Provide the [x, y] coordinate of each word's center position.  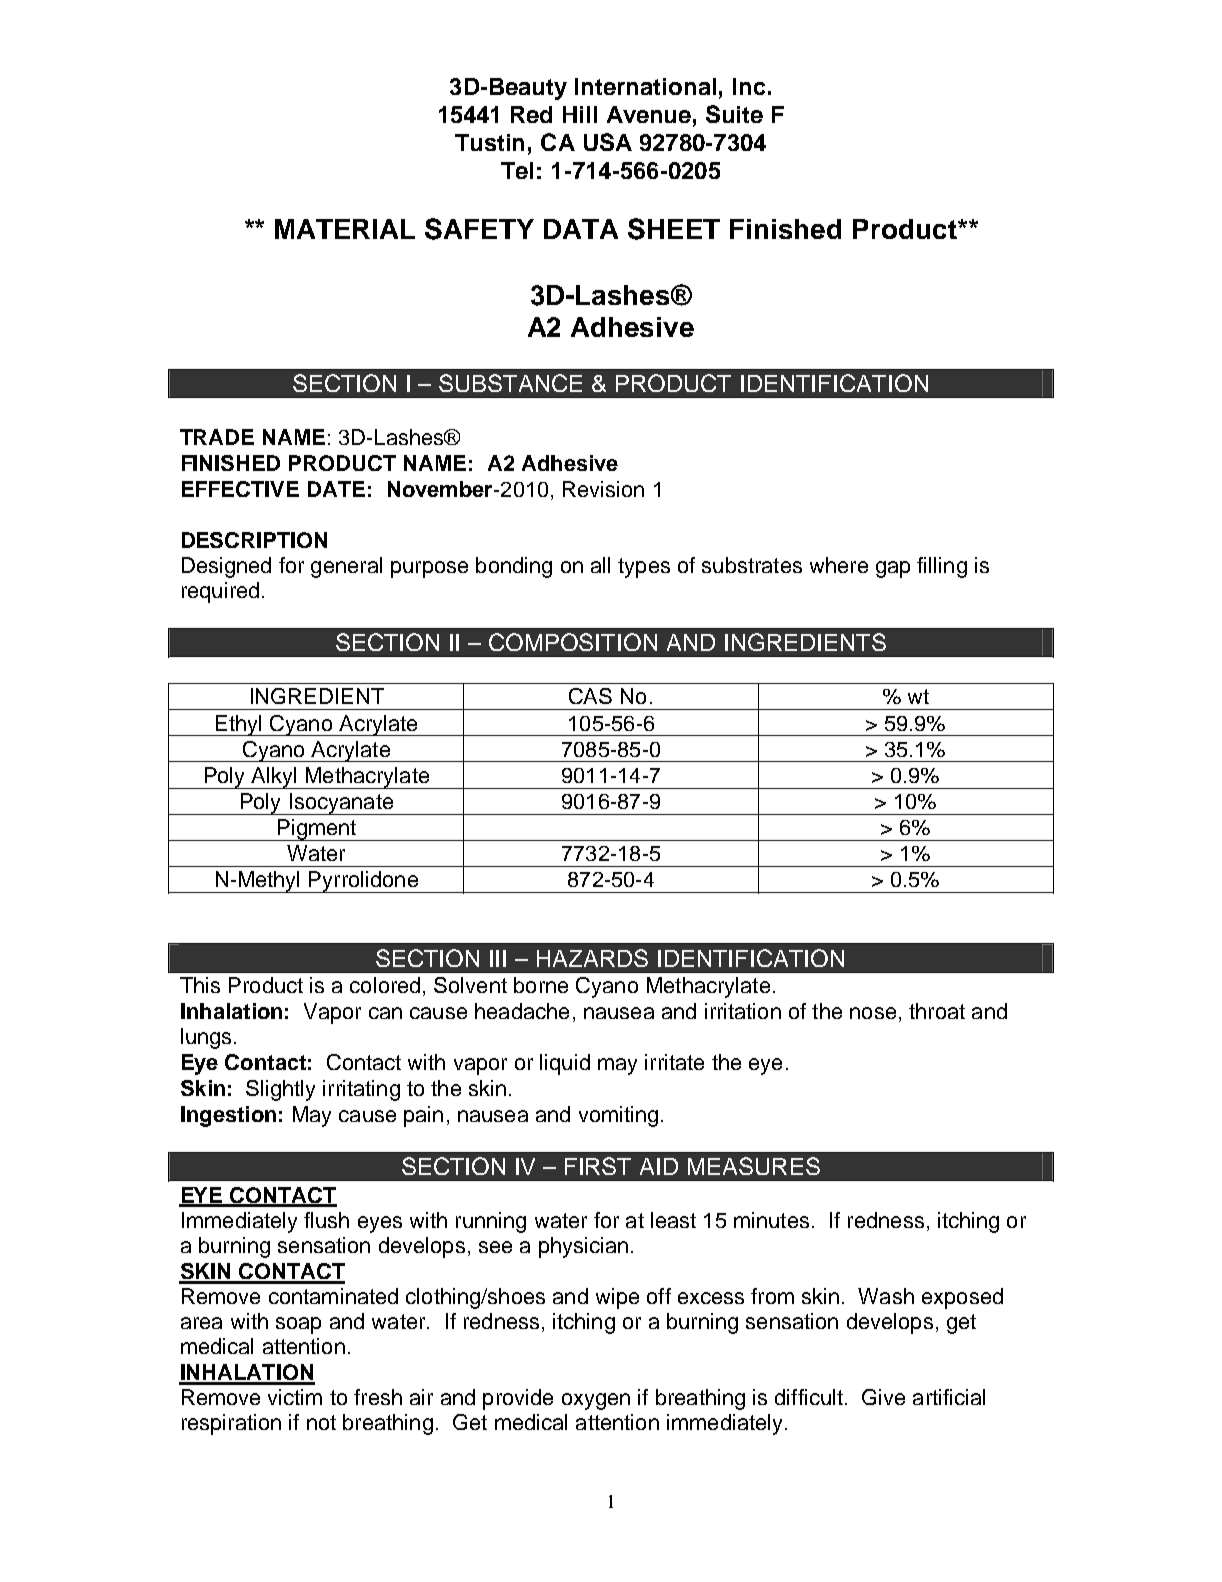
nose [873, 1013]
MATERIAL [345, 229]
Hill [580, 114]
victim [295, 1397]
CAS [590, 696]
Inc [749, 86]
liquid [565, 1064]
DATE [336, 489]
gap [893, 569]
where [839, 565]
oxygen [596, 1401]
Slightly [280, 1090]
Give [883, 1397]
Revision [603, 489]
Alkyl [274, 778]
